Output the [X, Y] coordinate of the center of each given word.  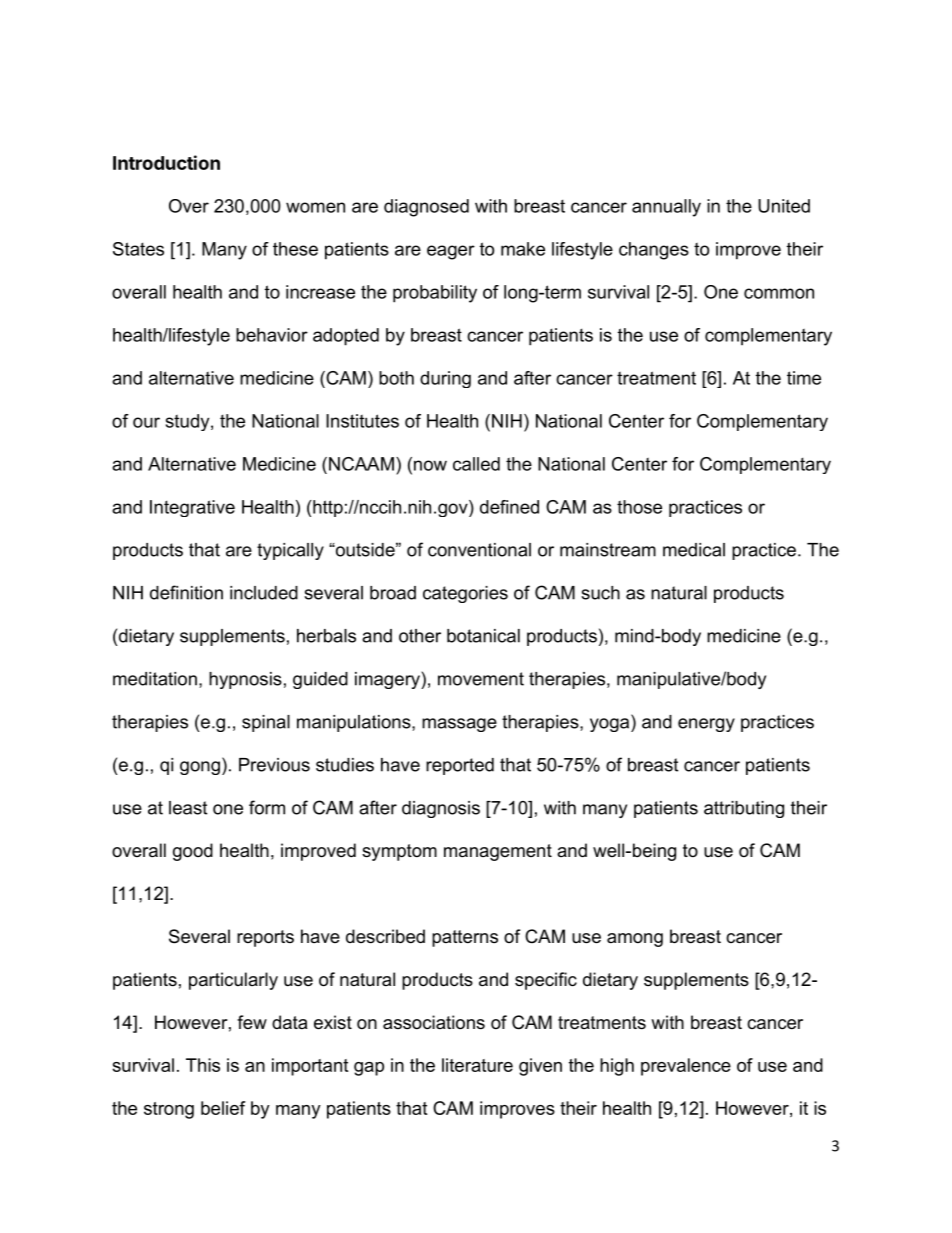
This [203, 1065]
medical [694, 550]
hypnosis [245, 680]
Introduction [166, 162]
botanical [483, 636]
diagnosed [426, 208]
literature [477, 1065]
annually [666, 208]
